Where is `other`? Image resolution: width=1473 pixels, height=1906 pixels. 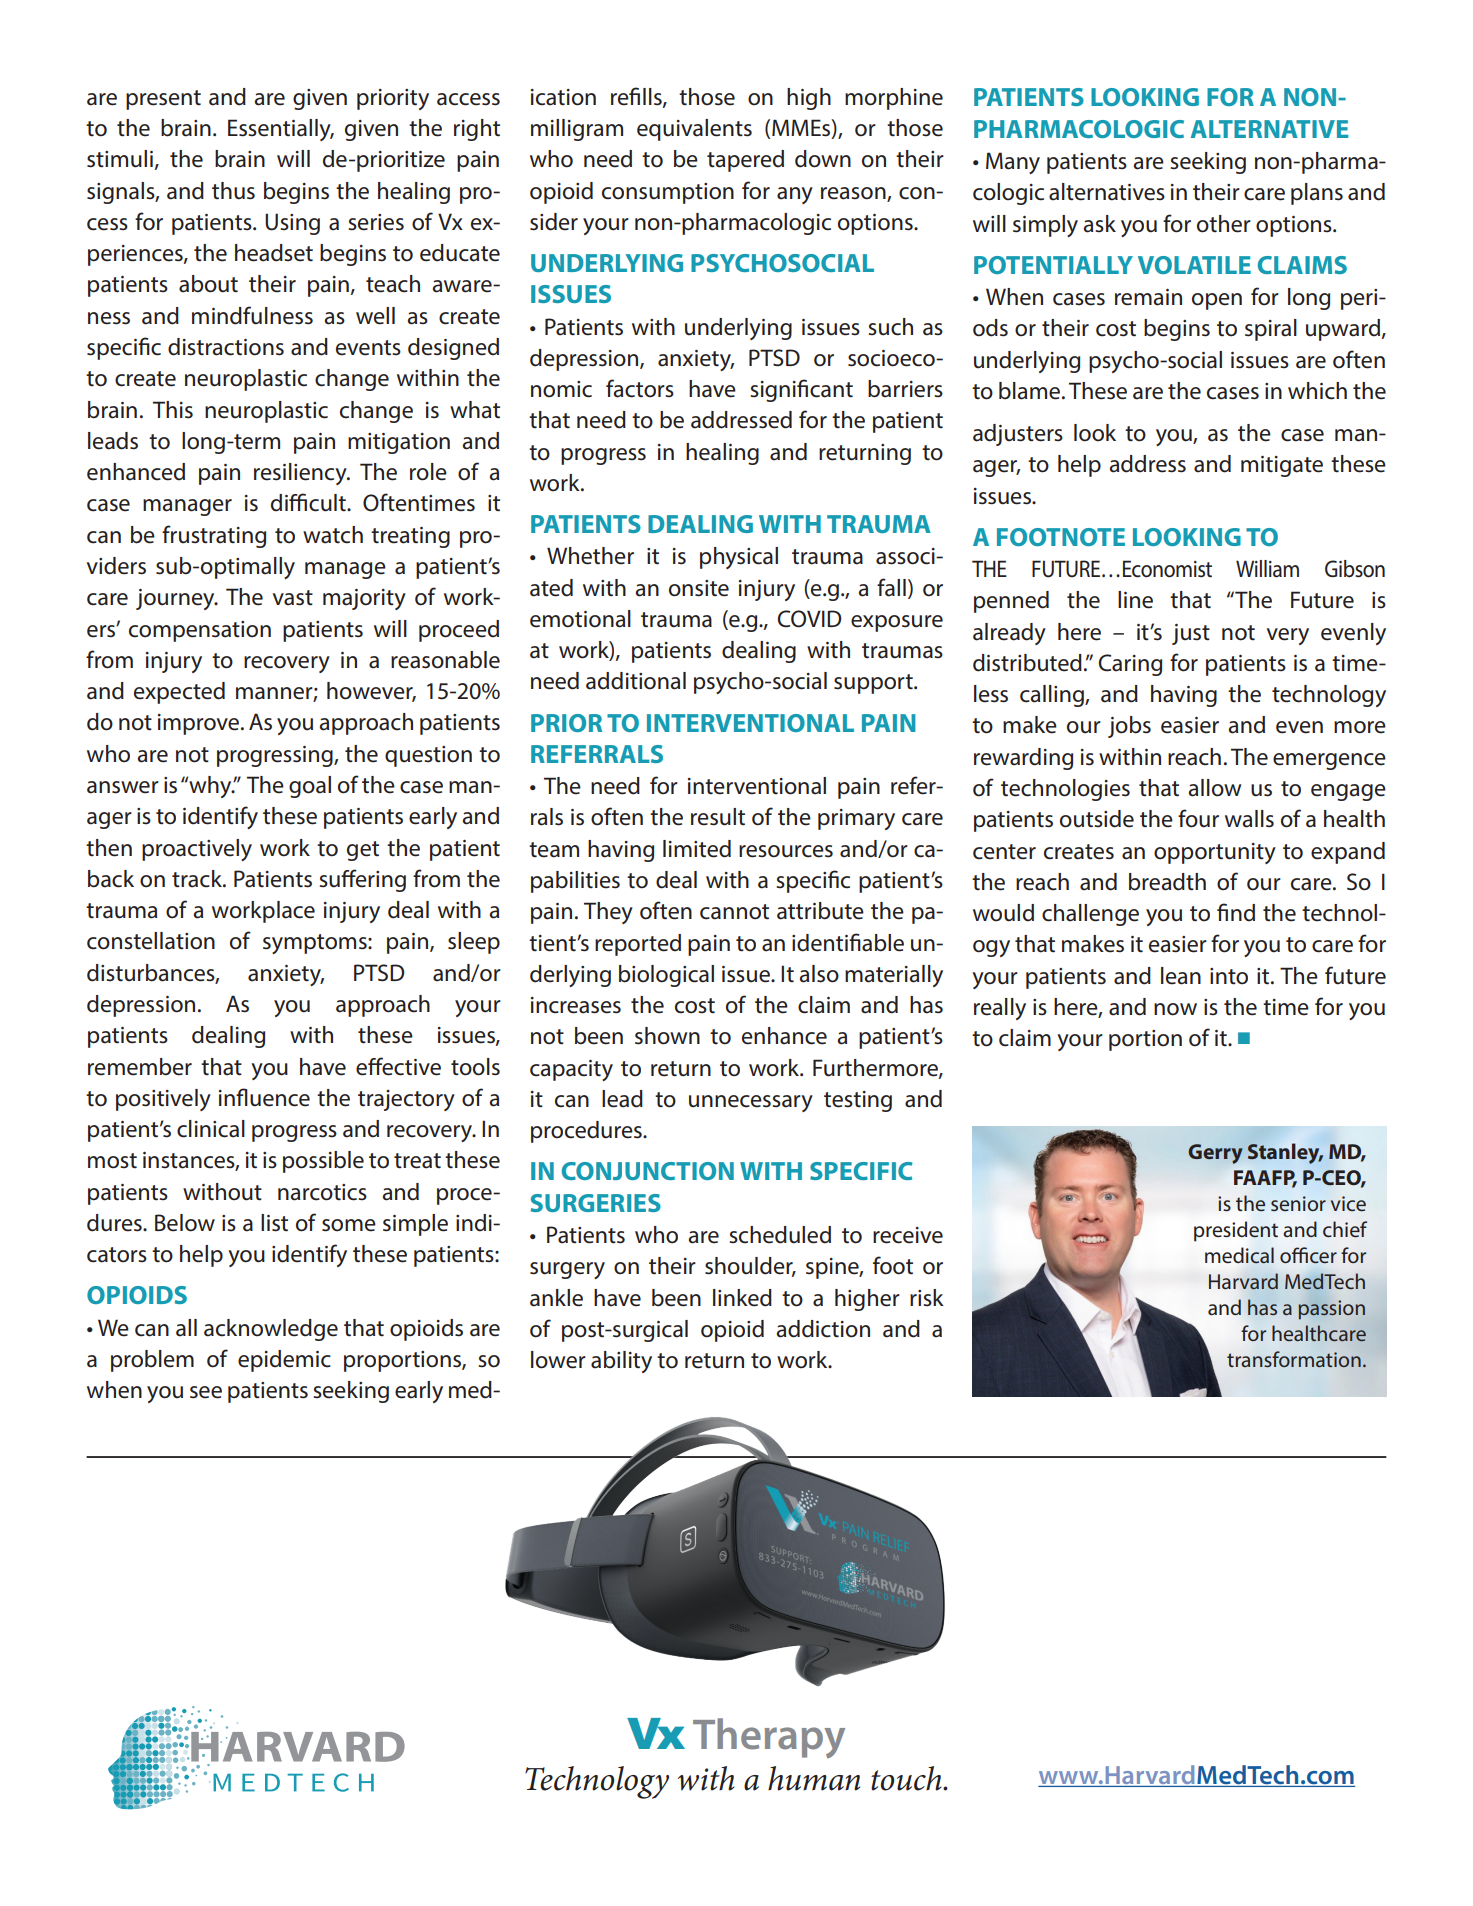
other is located at coordinates (1224, 224).
